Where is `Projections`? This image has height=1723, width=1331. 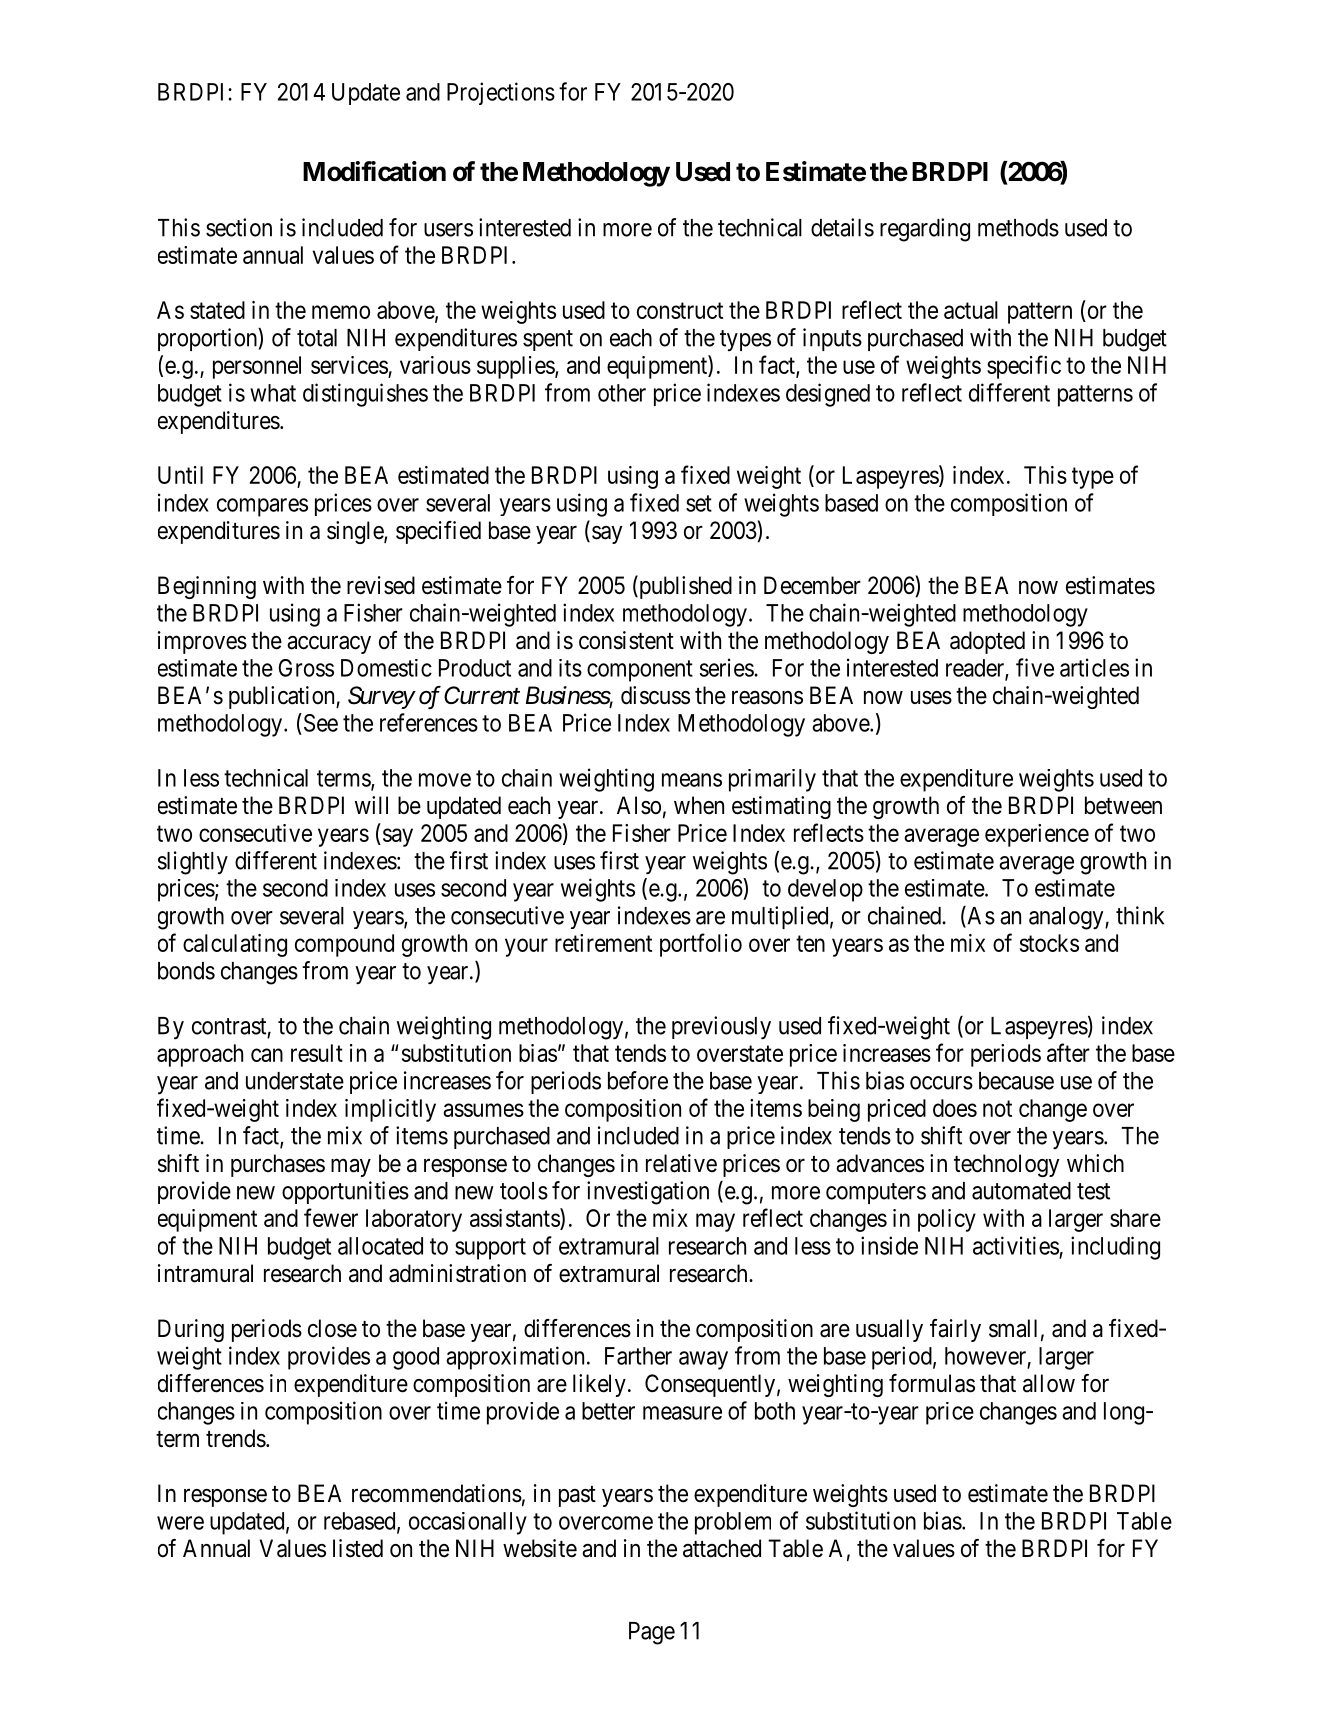
Projections is located at coordinates (501, 93).
